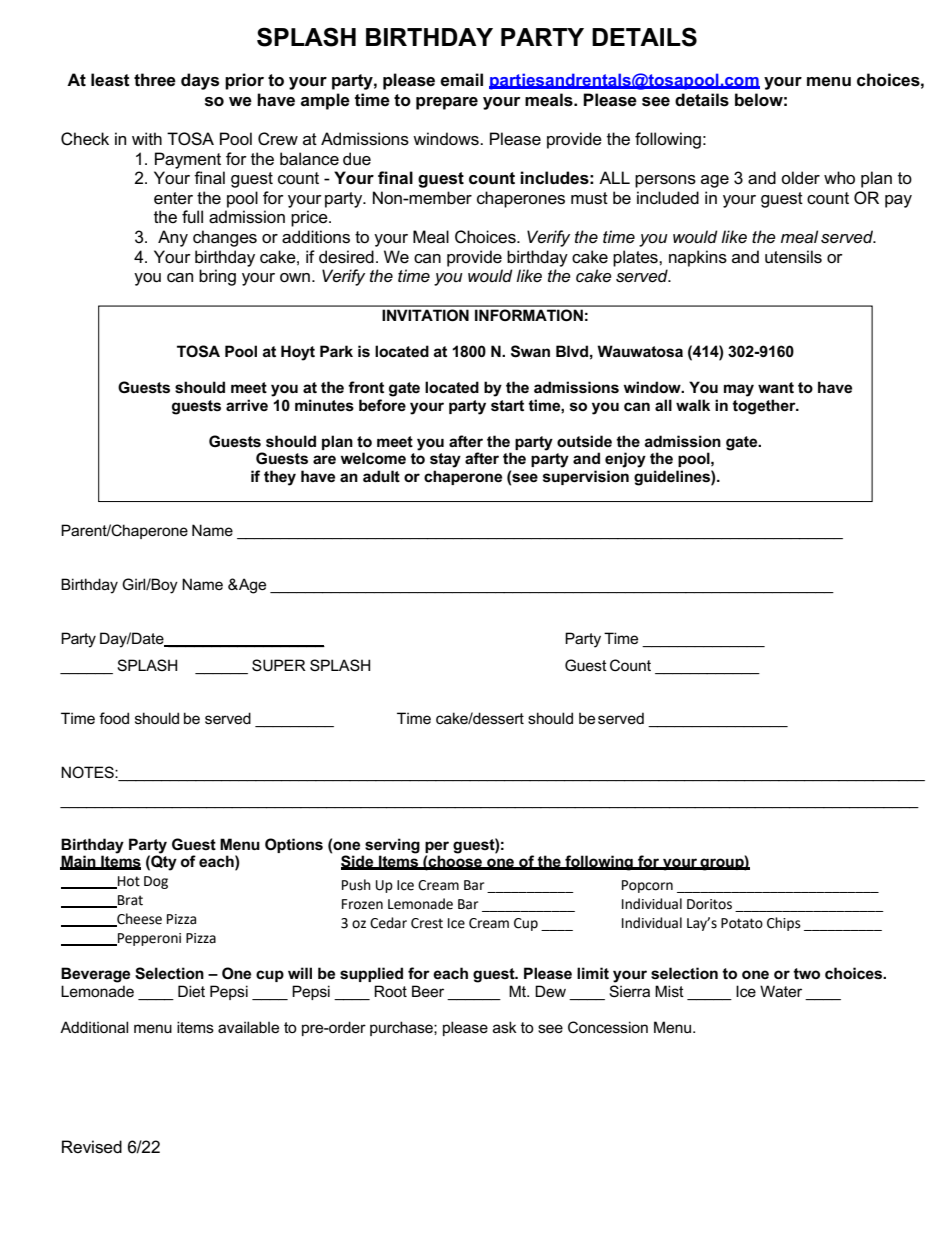 The height and width of the screenshot is (1233, 952). Describe the element at coordinates (793, 257) in the screenshot. I see `utensils` at that location.
